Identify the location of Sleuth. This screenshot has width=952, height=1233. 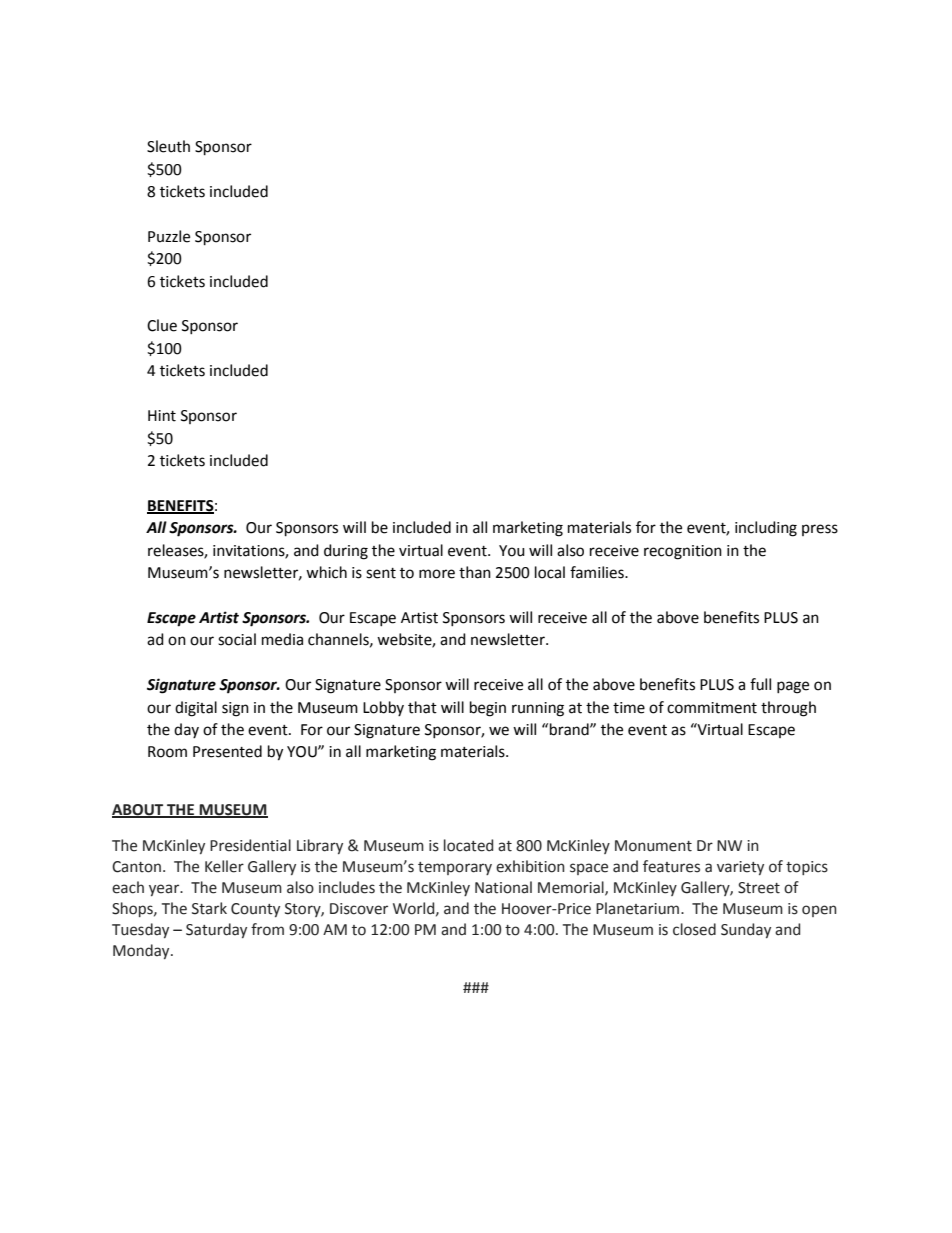
(168, 146).
